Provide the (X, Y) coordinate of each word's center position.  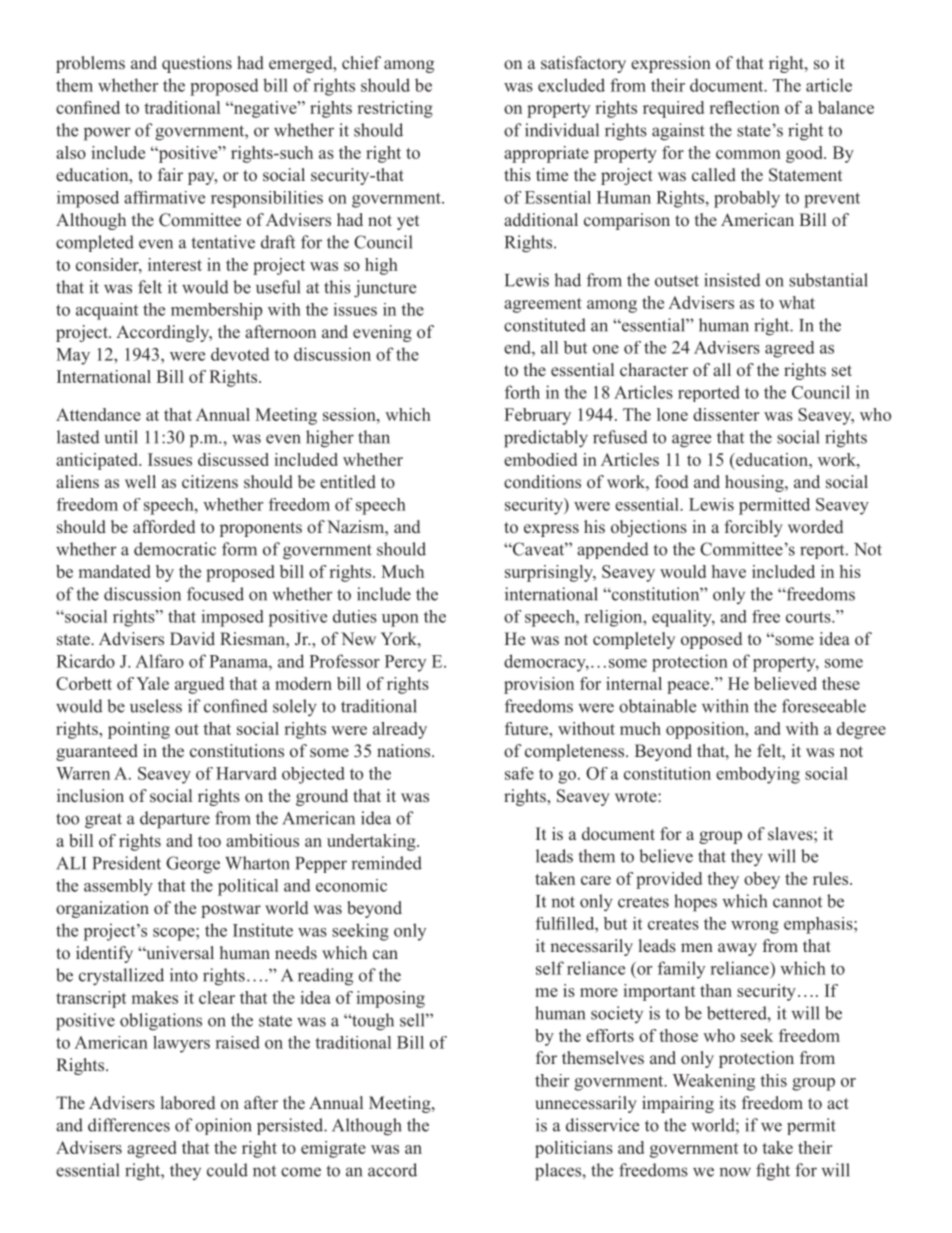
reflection (744, 107)
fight (773, 1172)
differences (129, 1125)
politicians (574, 1149)
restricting (395, 109)
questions (197, 64)
